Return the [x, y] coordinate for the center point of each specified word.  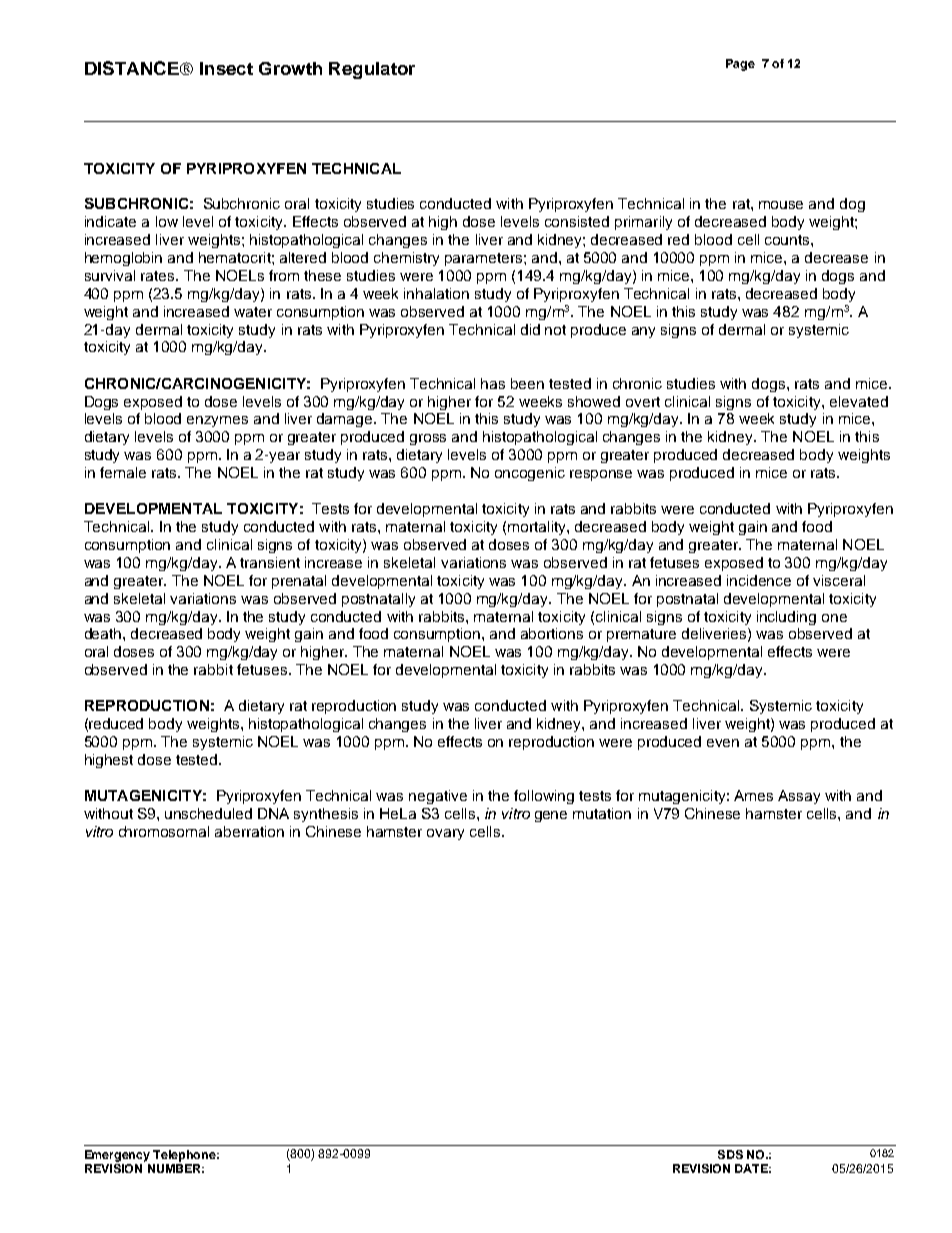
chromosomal [164, 831]
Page [740, 65]
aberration [249, 831]
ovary [445, 834]
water [253, 312]
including [786, 618]
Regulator [372, 70]
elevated [859, 401]
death [104, 633]
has [493, 383]
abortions [552, 633]
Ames [753, 795]
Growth [290, 68]
